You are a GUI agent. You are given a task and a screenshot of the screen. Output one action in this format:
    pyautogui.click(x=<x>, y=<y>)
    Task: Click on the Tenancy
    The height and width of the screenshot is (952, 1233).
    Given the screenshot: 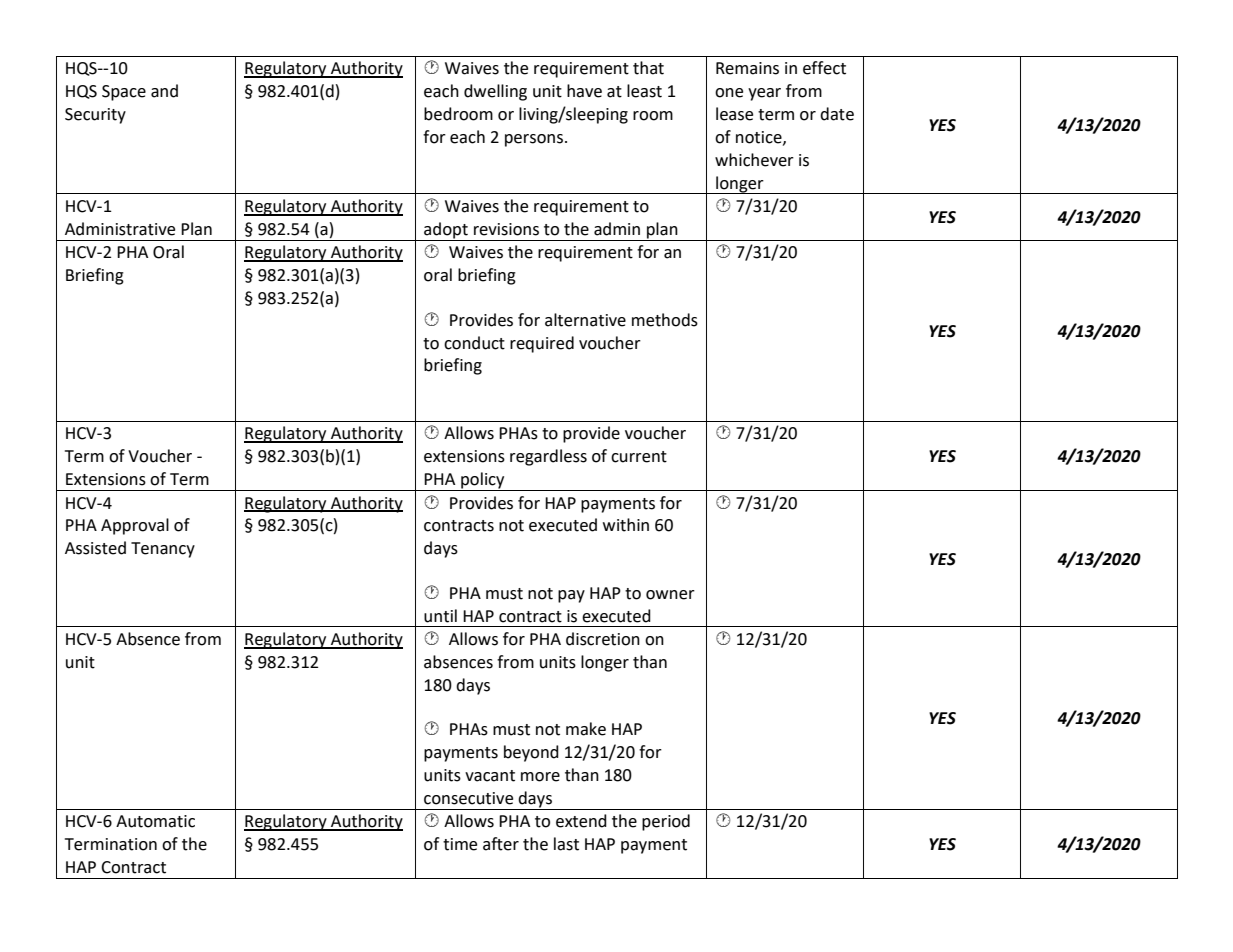 What is the action you would take?
    pyautogui.click(x=163, y=550)
